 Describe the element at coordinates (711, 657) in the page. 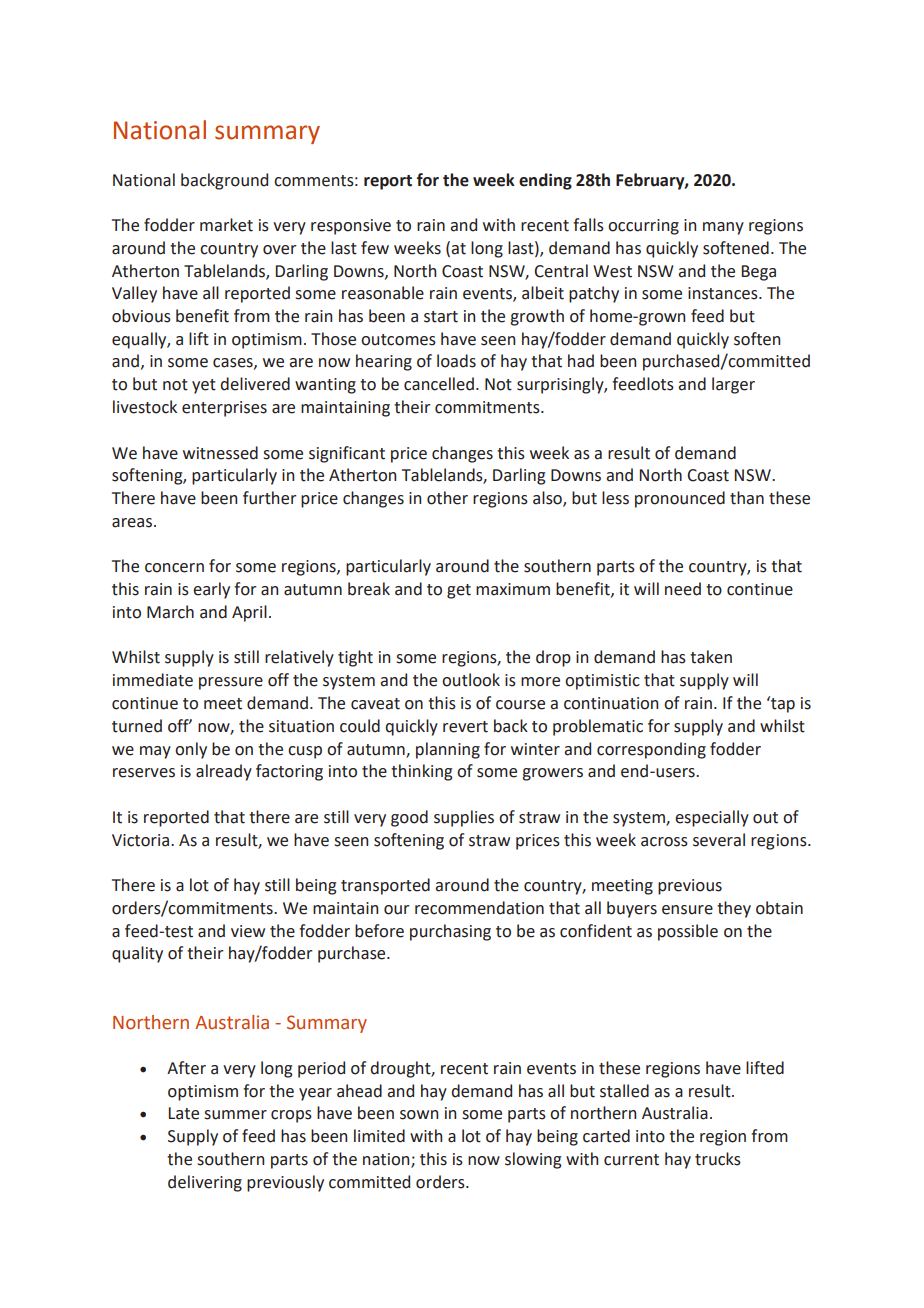

I see `taken` at that location.
